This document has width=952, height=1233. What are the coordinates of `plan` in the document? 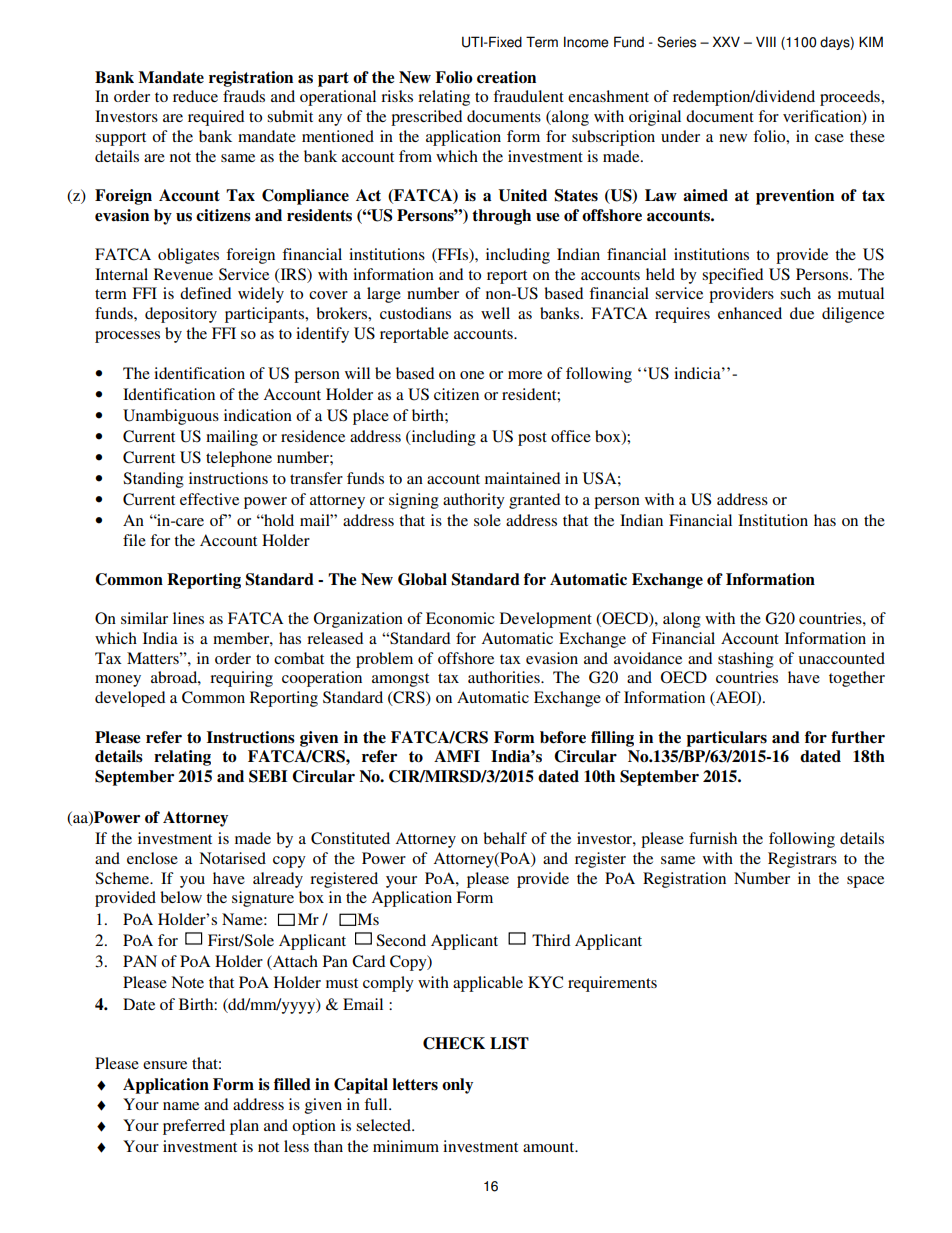 It's located at (244, 1127).
